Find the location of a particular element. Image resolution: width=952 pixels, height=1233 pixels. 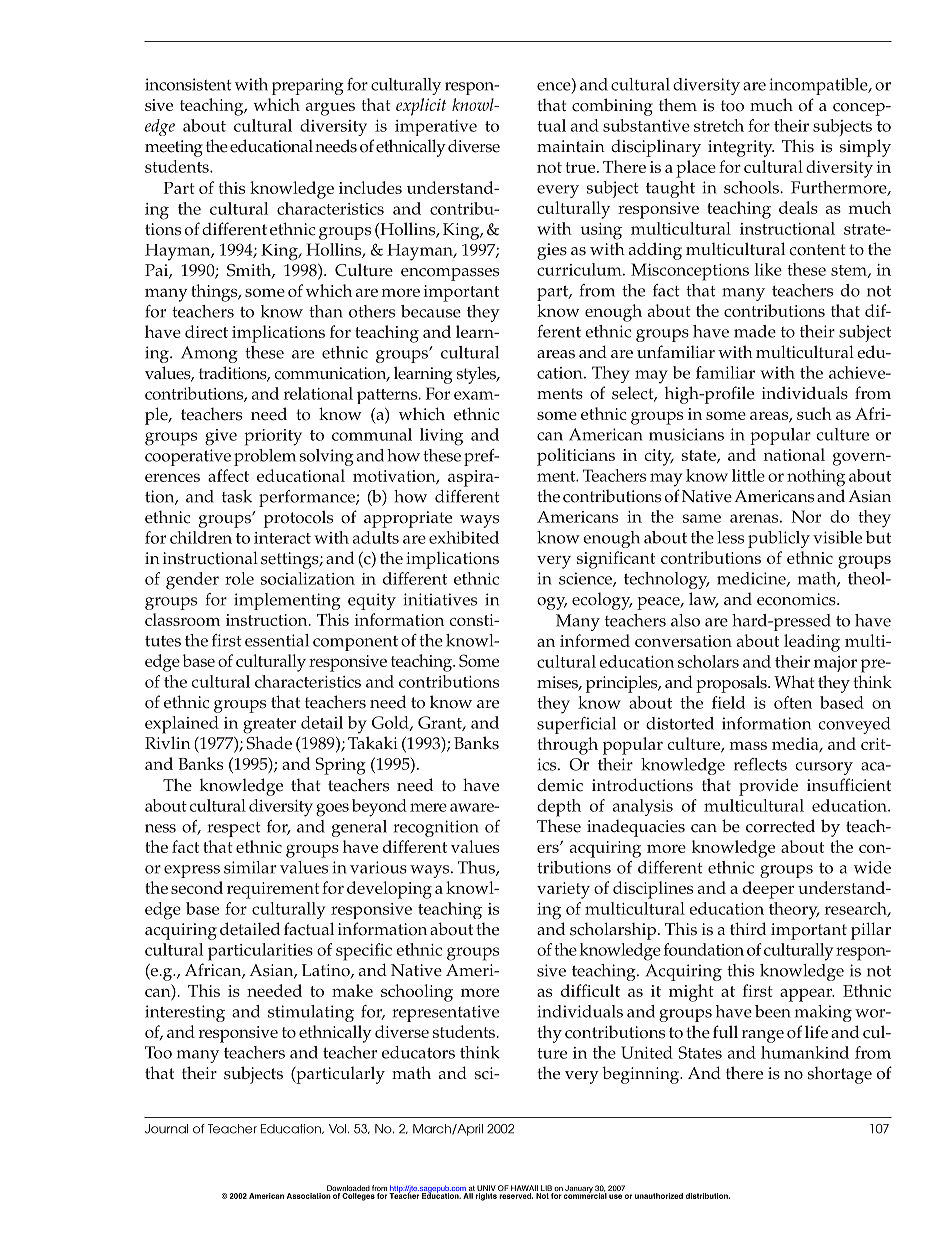

politicians is located at coordinates (576, 457).
